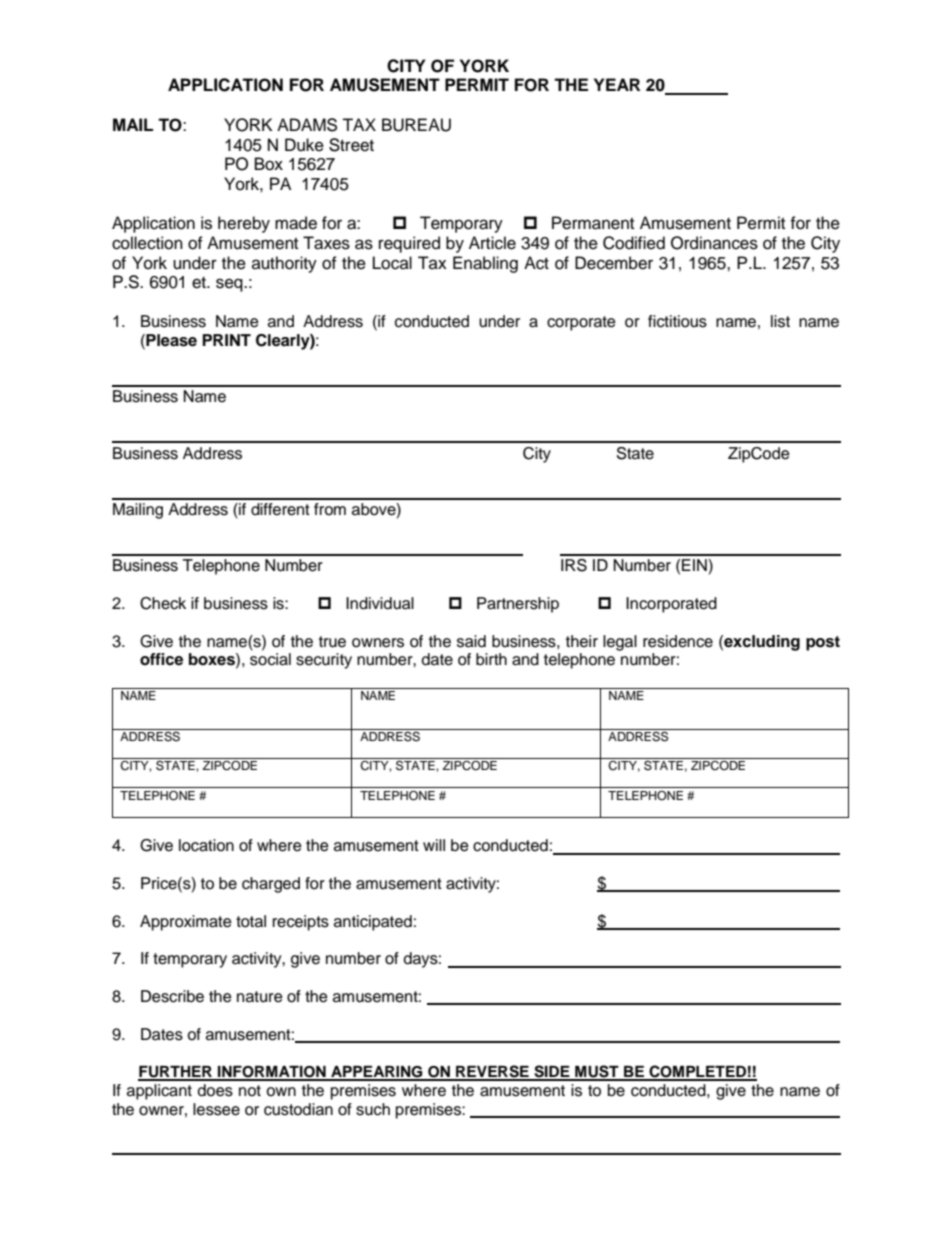  I want to click on ADAMS, so click(307, 125).
